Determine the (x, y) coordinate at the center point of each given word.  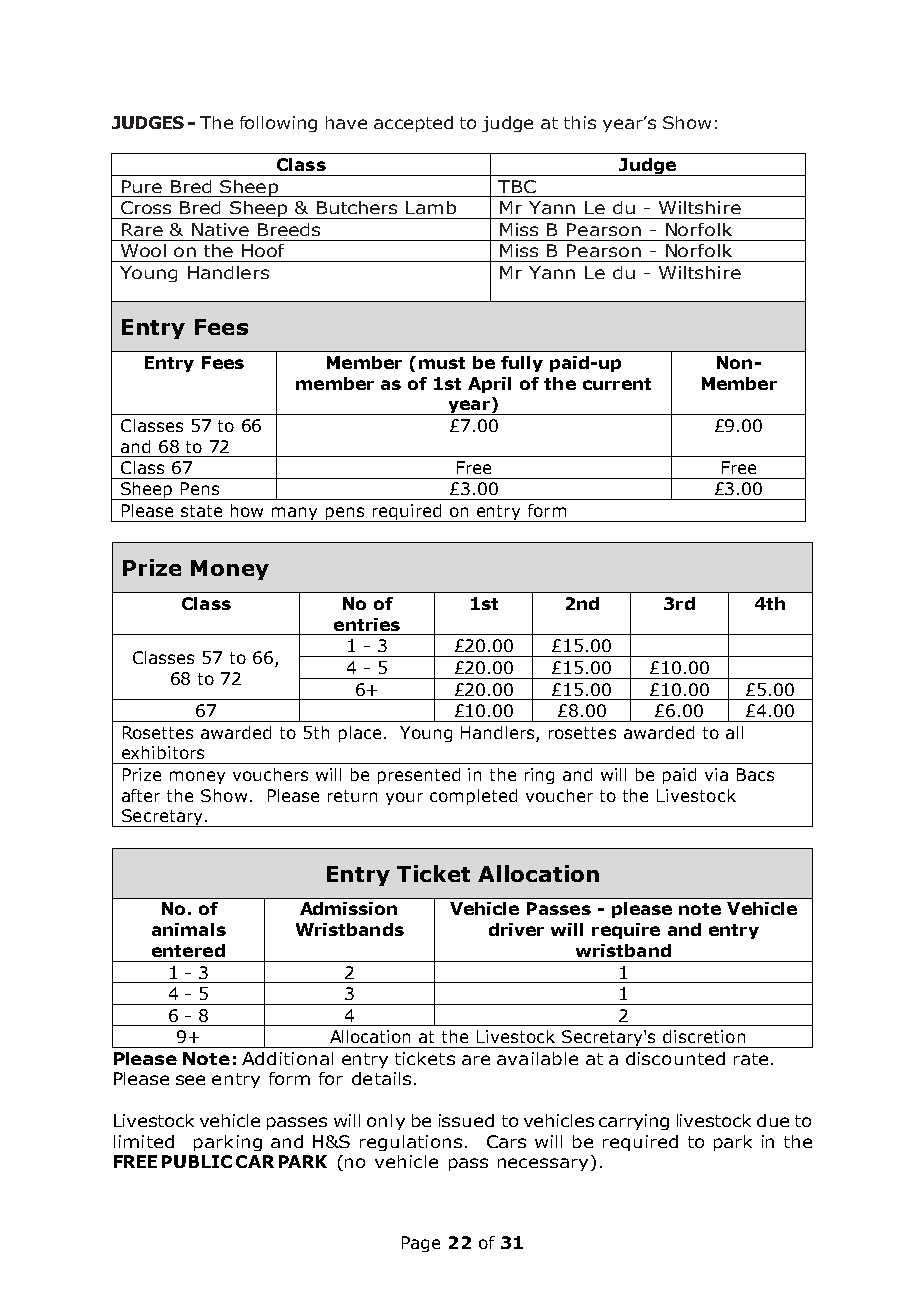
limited (144, 1141)
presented (419, 776)
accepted (413, 124)
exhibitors (163, 752)
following (278, 124)
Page (421, 1244)
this (580, 122)
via (716, 774)
